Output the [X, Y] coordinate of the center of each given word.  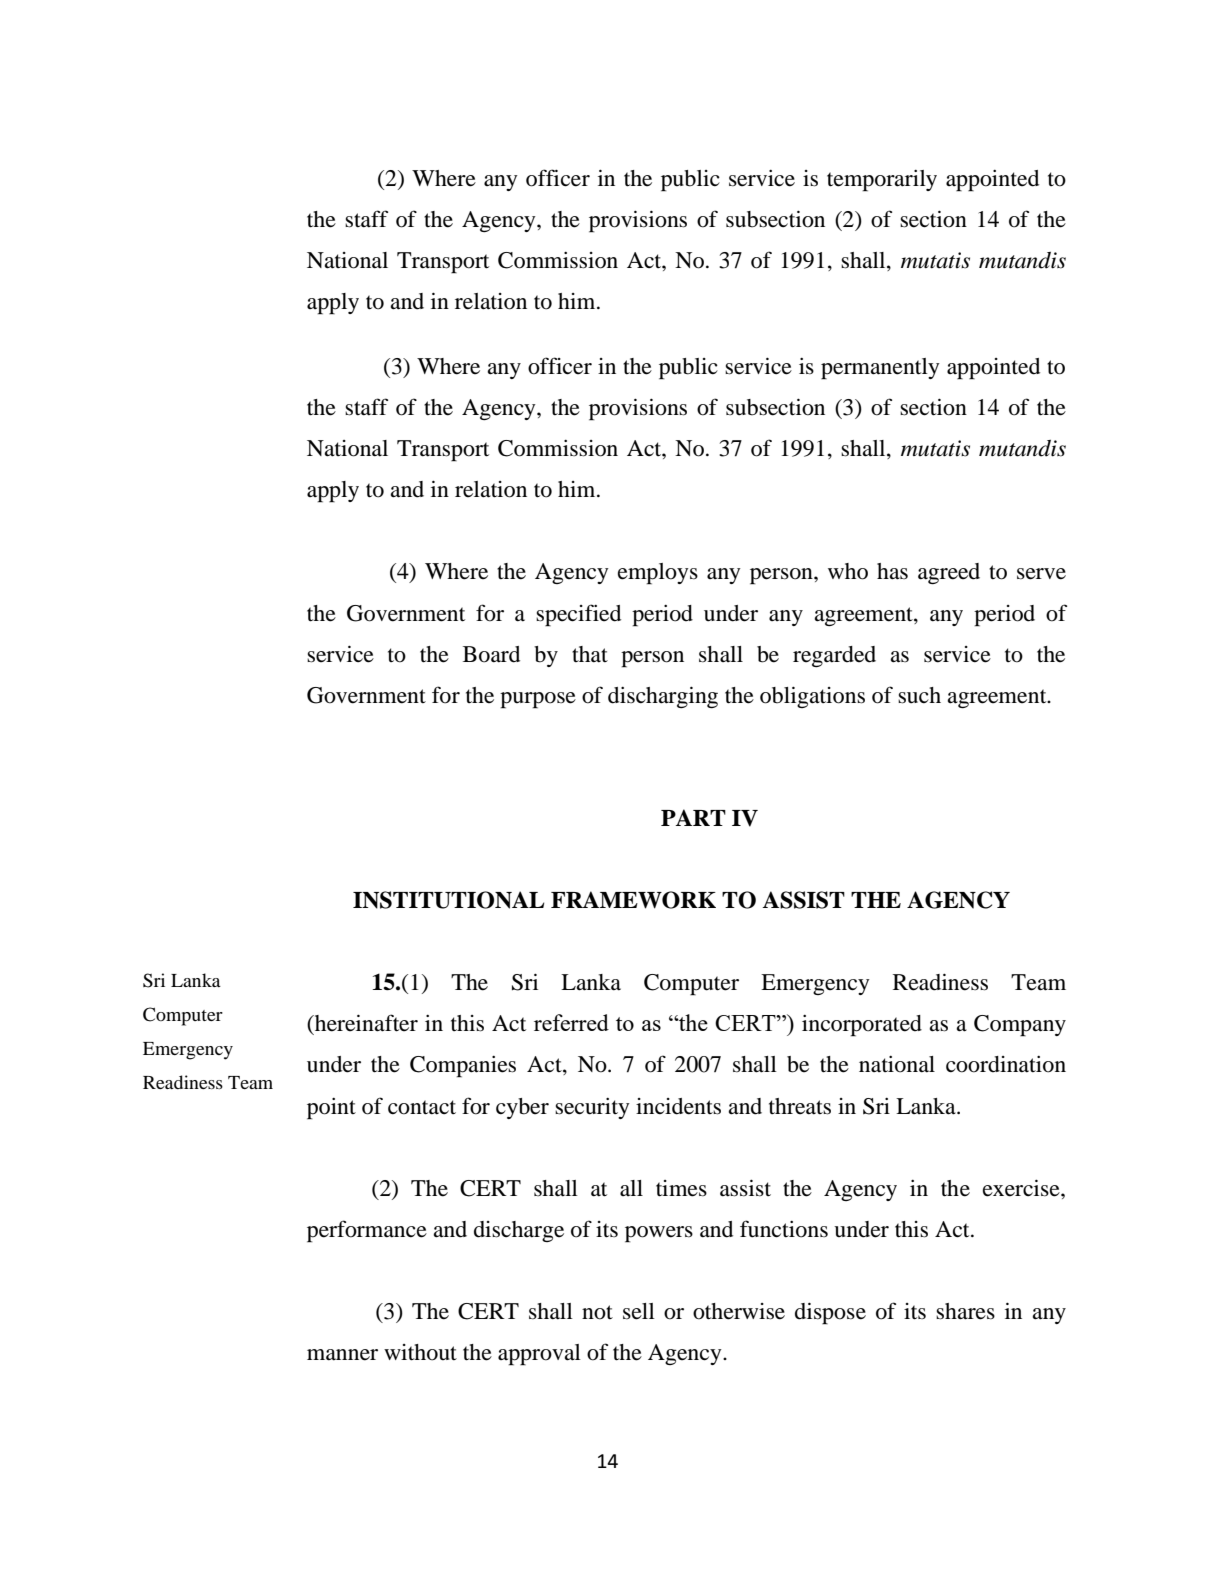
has [892, 571]
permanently [880, 369]
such [919, 695]
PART [693, 817]
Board [491, 654]
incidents [678, 1106]
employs [658, 574]
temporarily [882, 181]
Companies [463, 1067]
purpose [538, 700]
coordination [1006, 1064]
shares [965, 1311]
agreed [949, 573]
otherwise [739, 1311]
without [420, 1352]
